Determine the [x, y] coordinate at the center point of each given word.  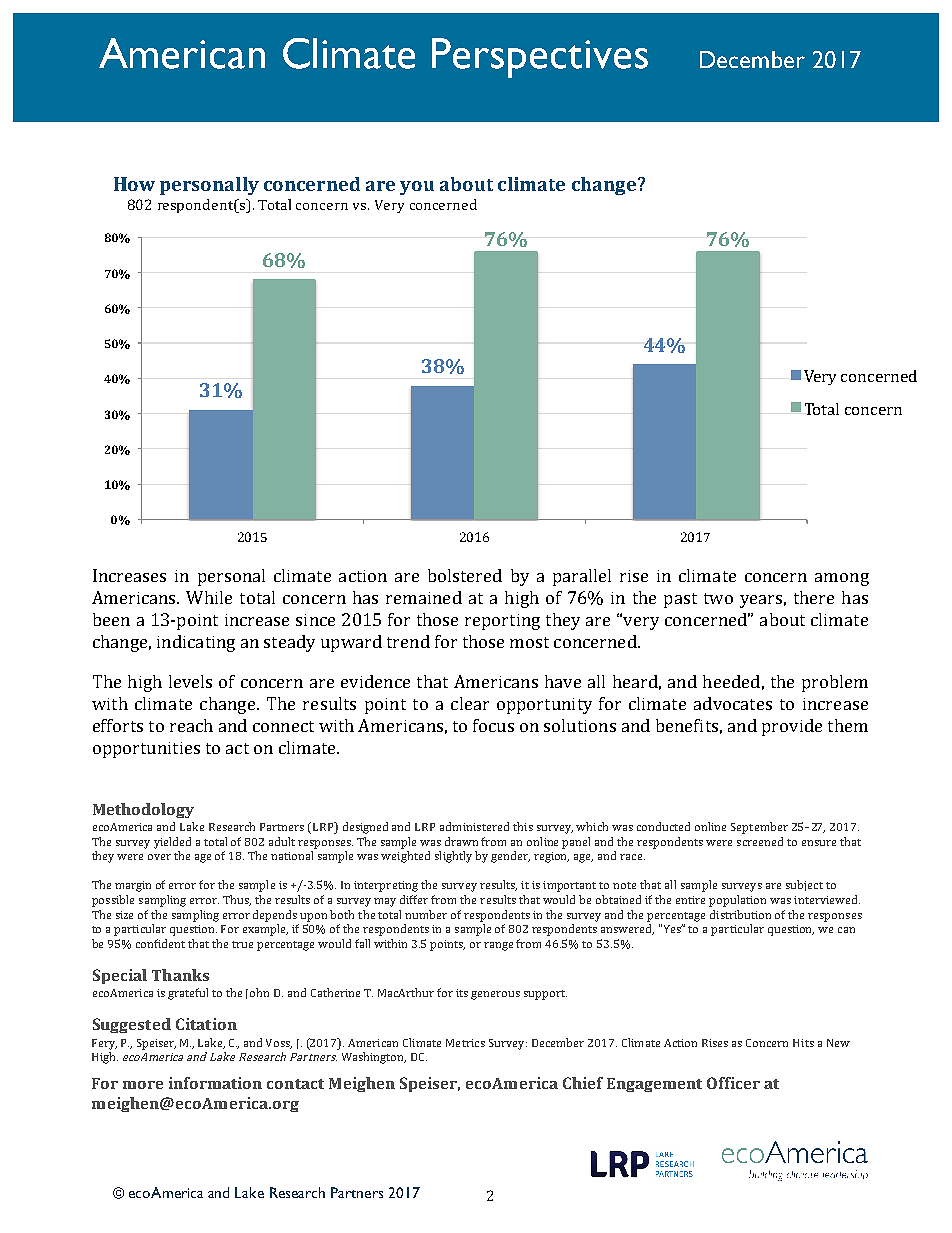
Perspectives [540, 58]
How [134, 184]
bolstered [465, 575]
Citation [206, 1024]
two [718, 598]
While [209, 597]
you [417, 188]
